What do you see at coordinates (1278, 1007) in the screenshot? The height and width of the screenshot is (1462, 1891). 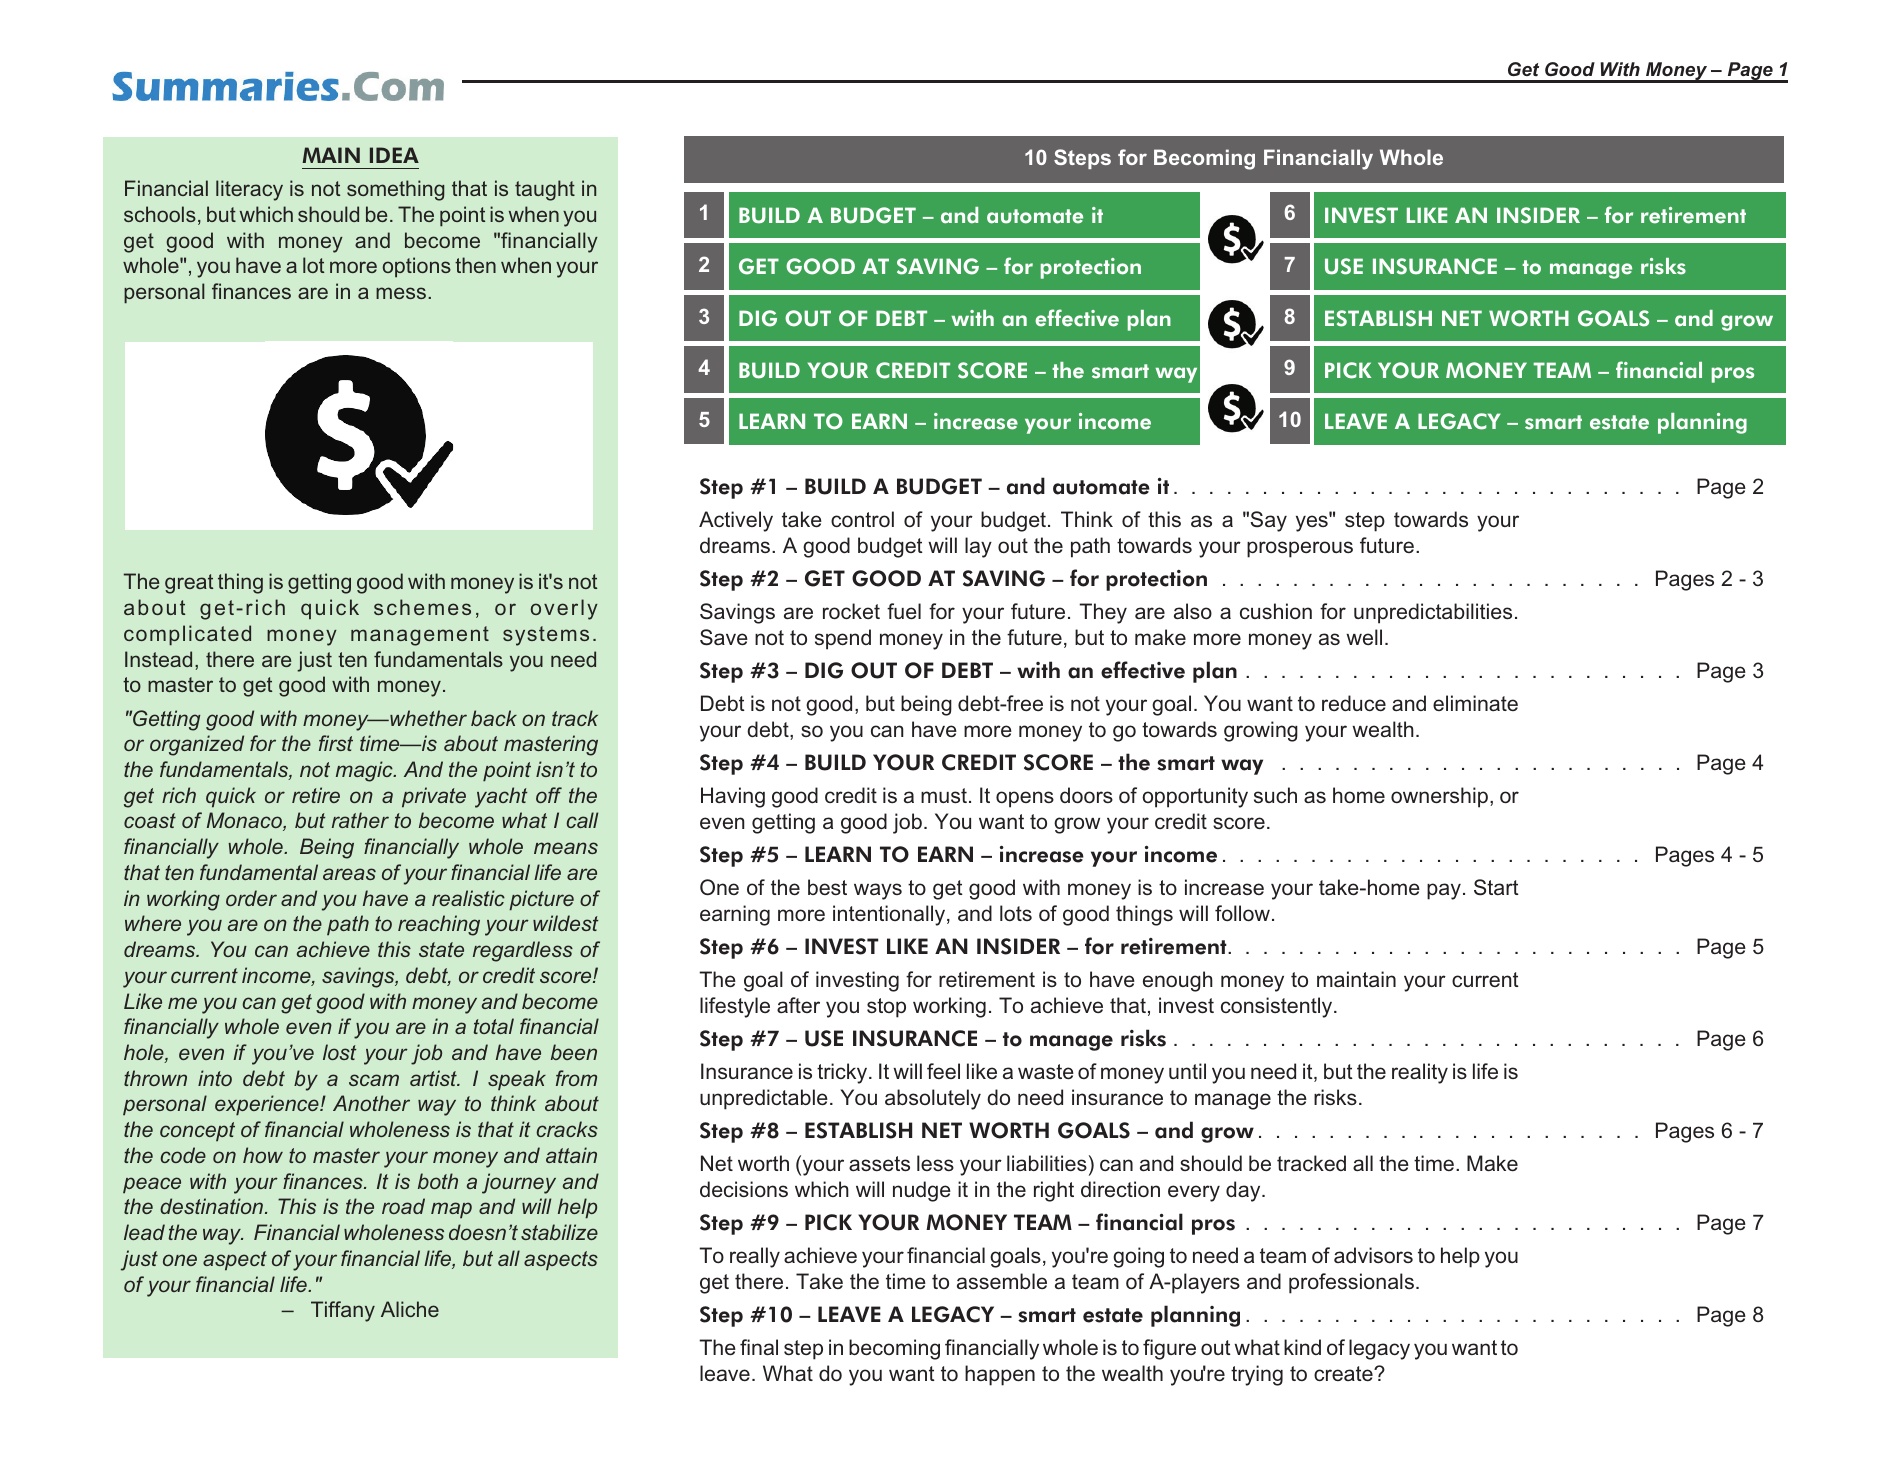 I see `consistently` at bounding box center [1278, 1007].
